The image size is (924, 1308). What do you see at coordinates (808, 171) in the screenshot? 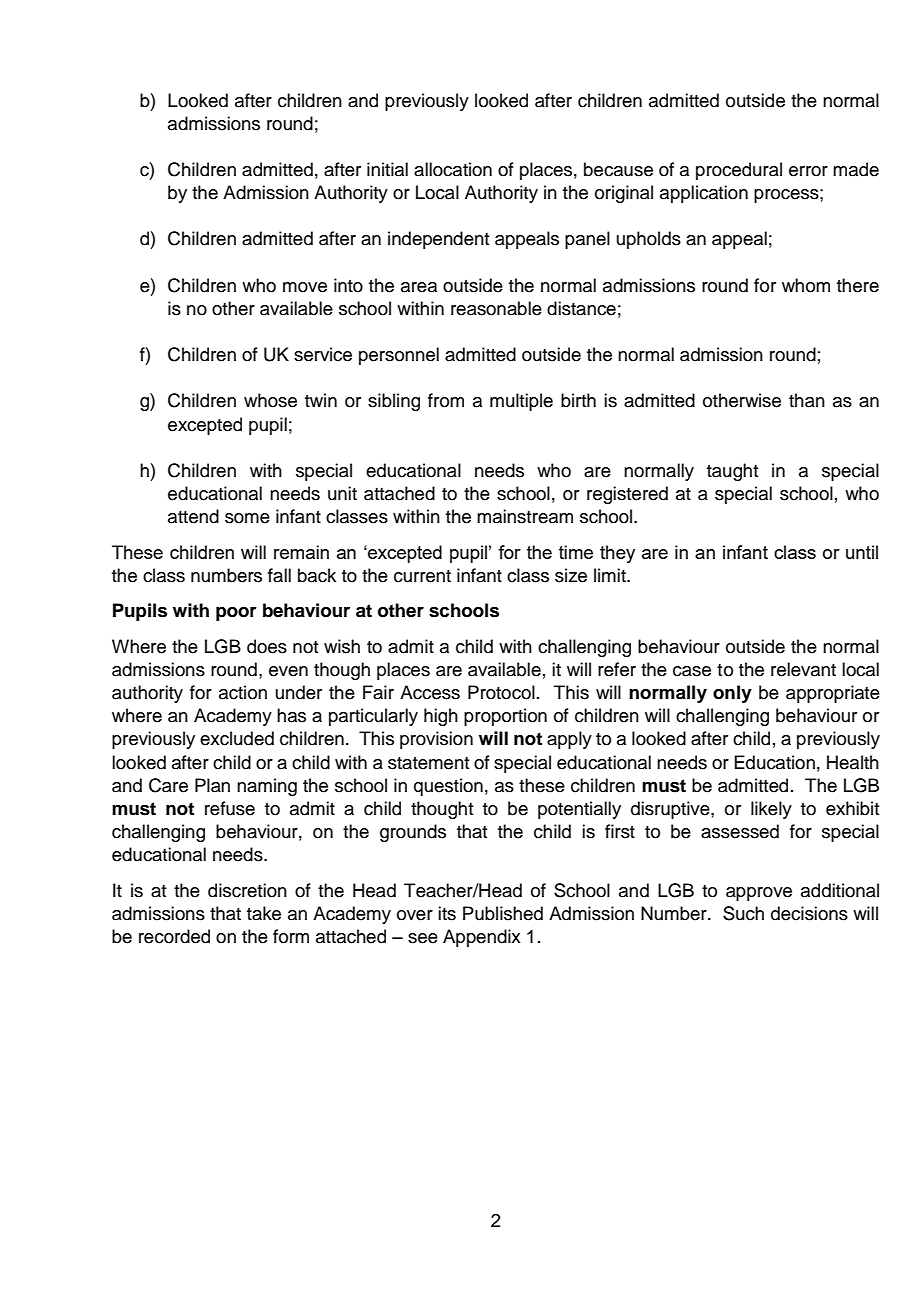
I see `error` at bounding box center [808, 171].
